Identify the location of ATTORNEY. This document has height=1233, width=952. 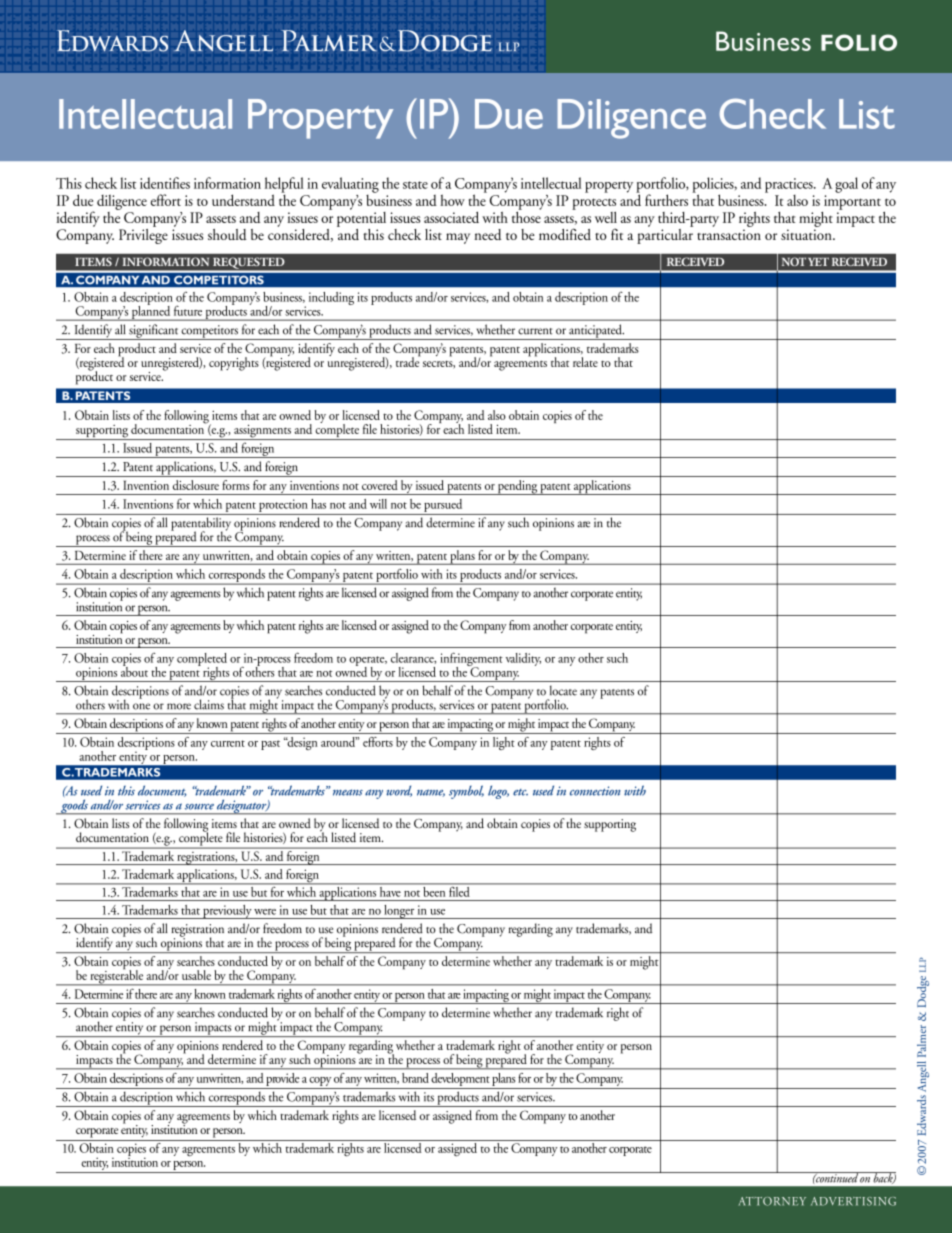
(772, 1201).
